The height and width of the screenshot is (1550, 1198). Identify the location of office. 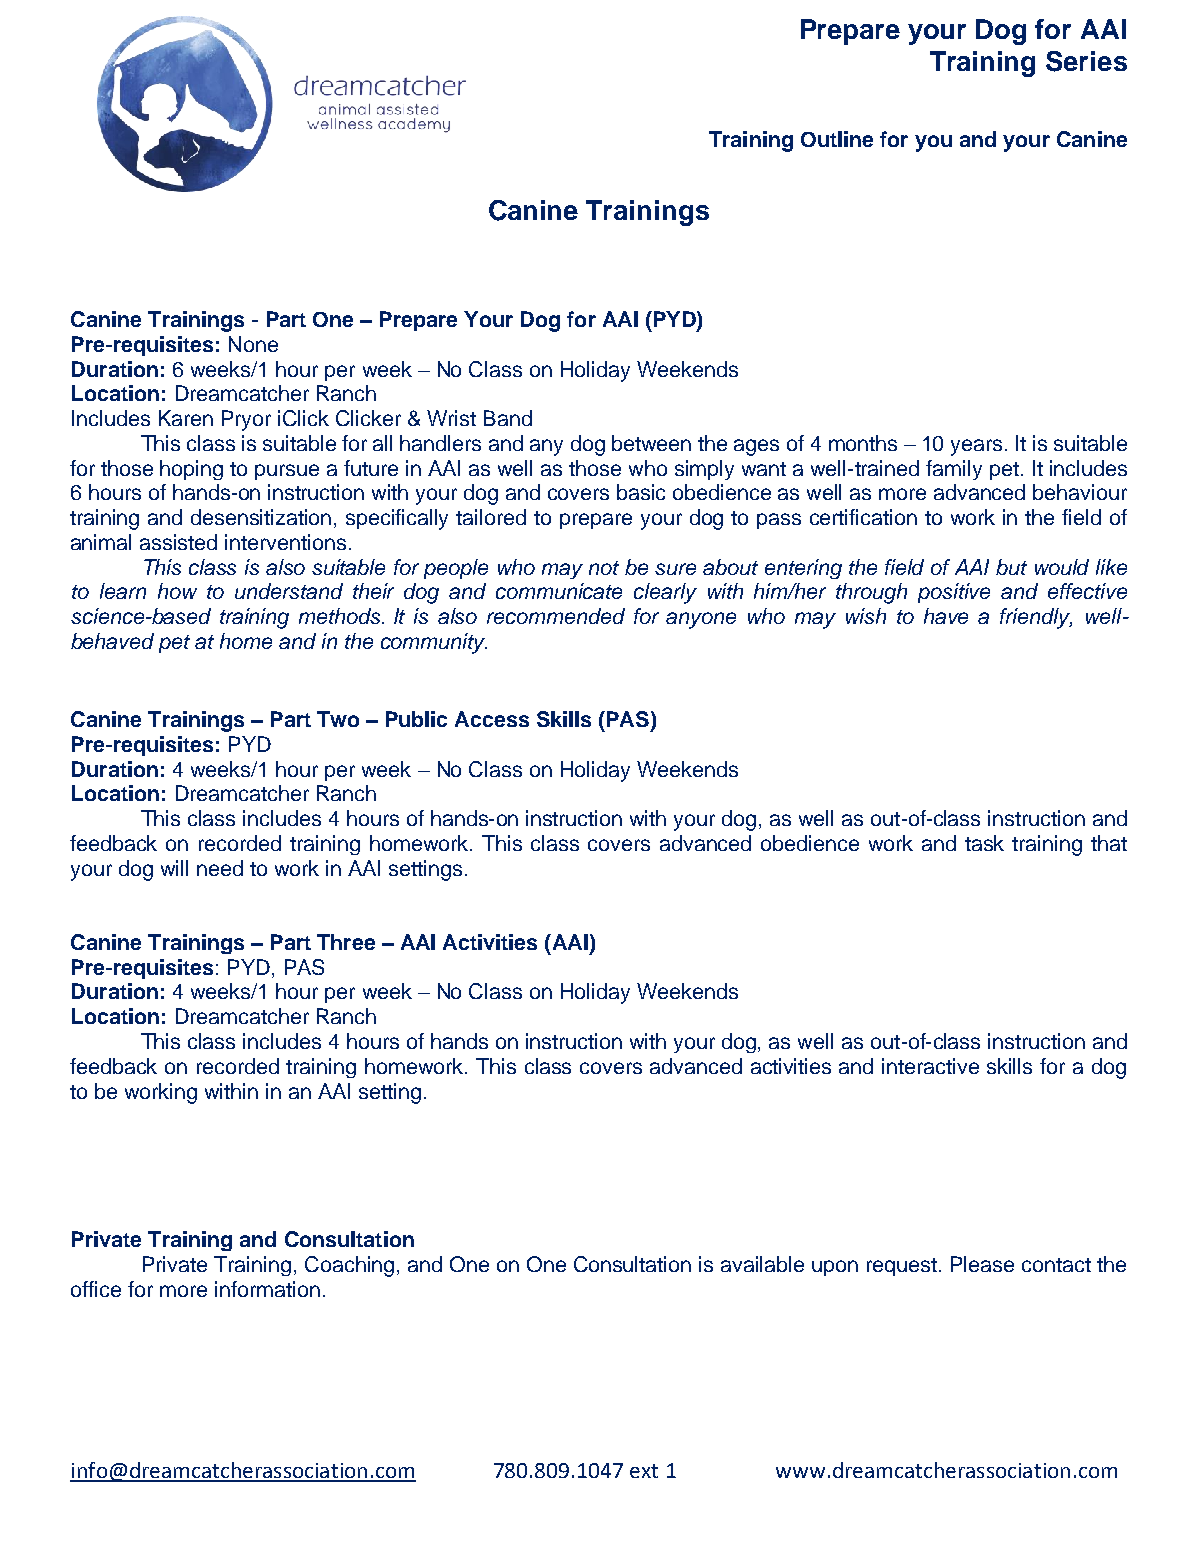
(96, 1289).
